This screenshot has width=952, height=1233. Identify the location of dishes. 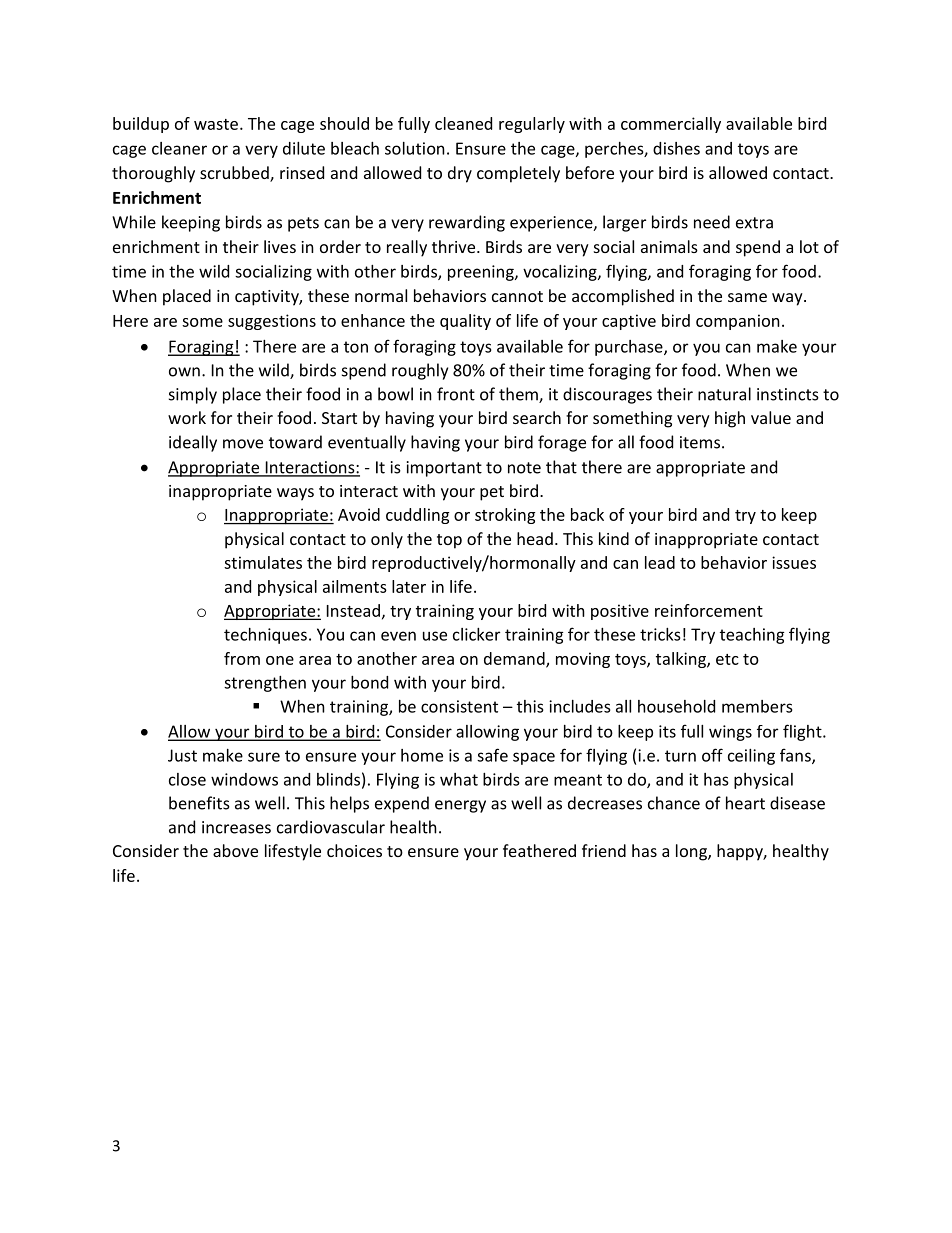
(676, 148).
